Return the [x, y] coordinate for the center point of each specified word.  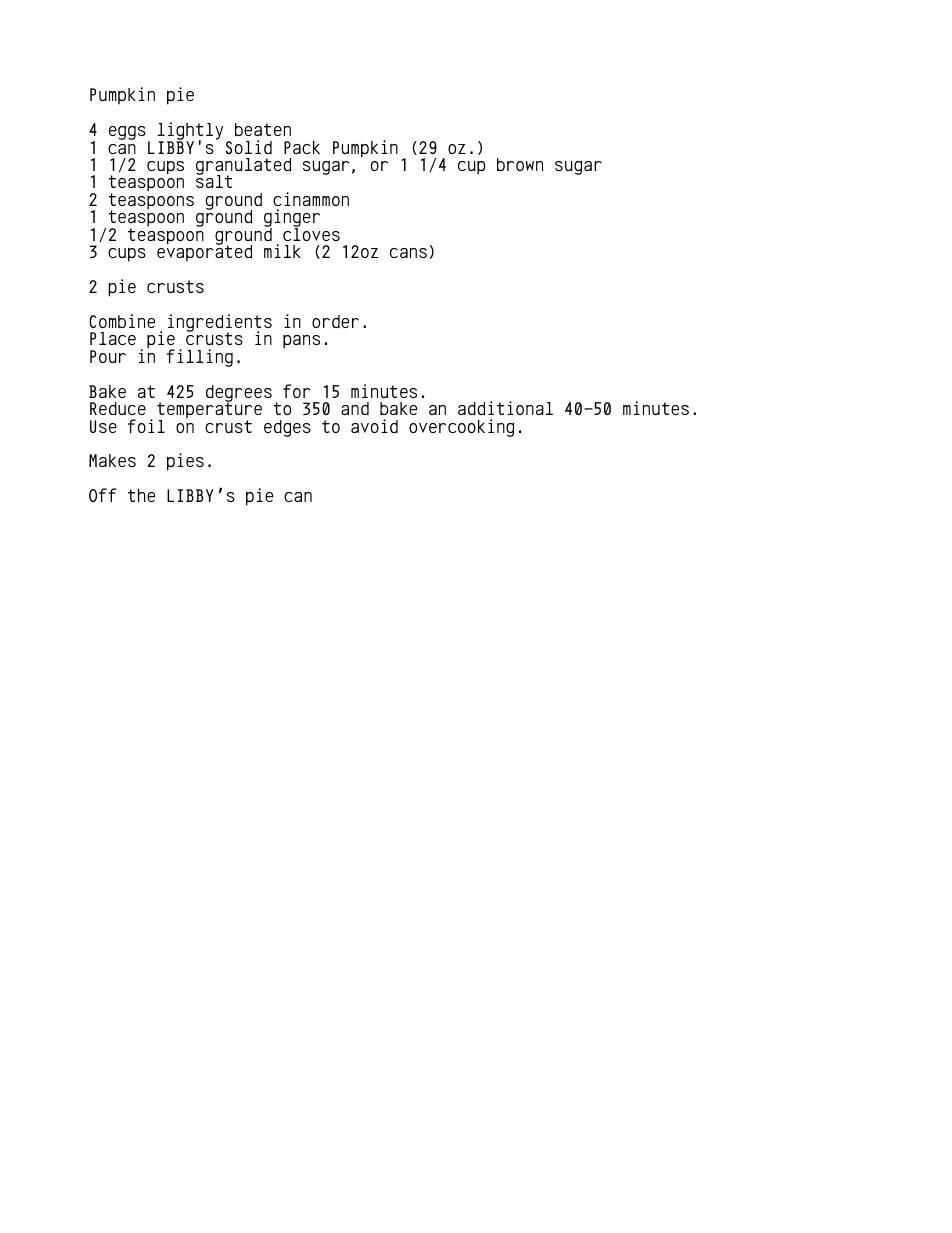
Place [113, 338]
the [141, 495]
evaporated [204, 252]
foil [146, 426]
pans [301, 342]
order [335, 321]
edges [287, 428]
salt [214, 180]
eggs [127, 133]
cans [408, 253]
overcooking [461, 428]
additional [505, 408]
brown [520, 165]
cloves [311, 233]
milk [282, 251]
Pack [302, 147]
